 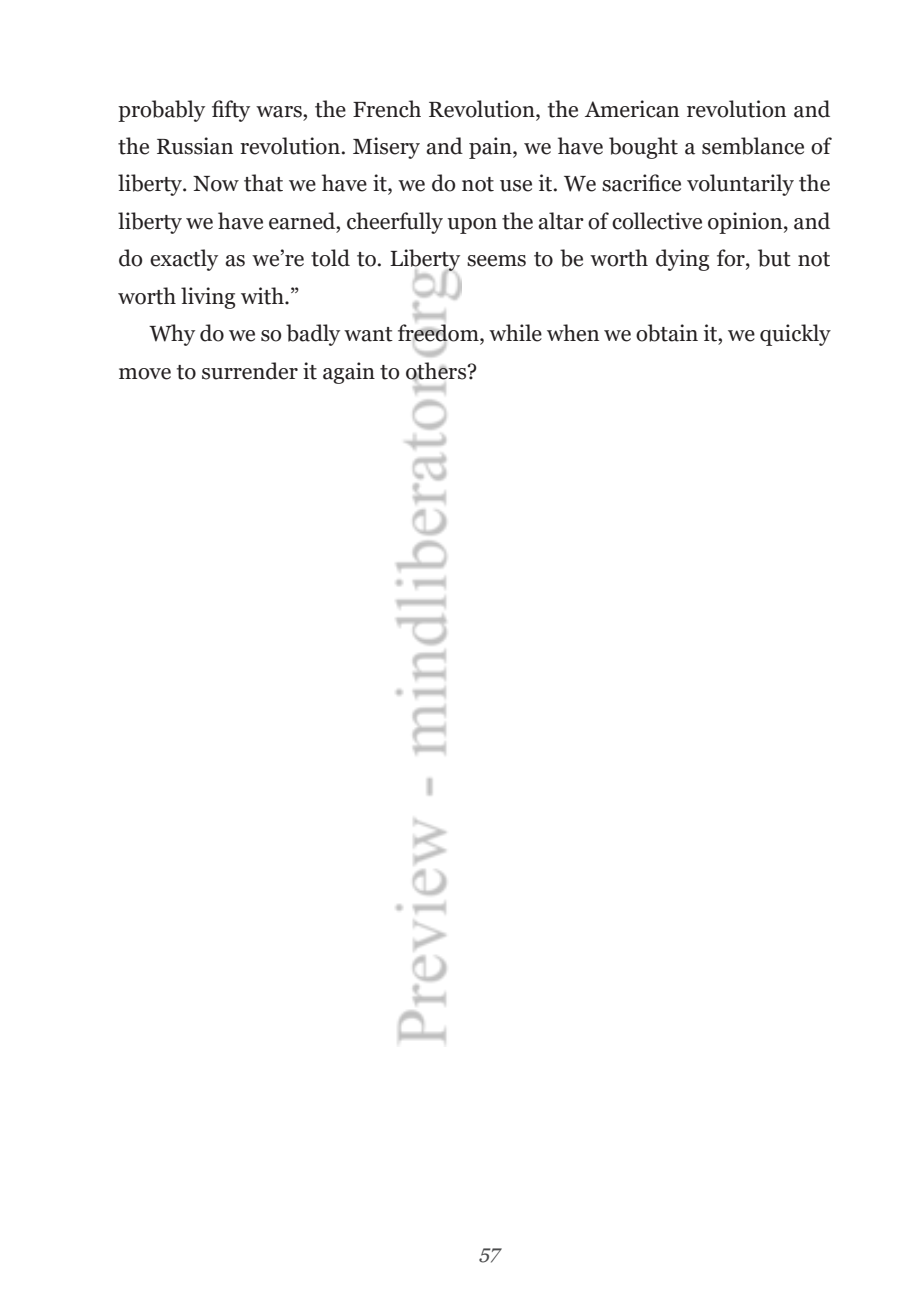 I want to click on fifty, so click(x=231, y=111).
